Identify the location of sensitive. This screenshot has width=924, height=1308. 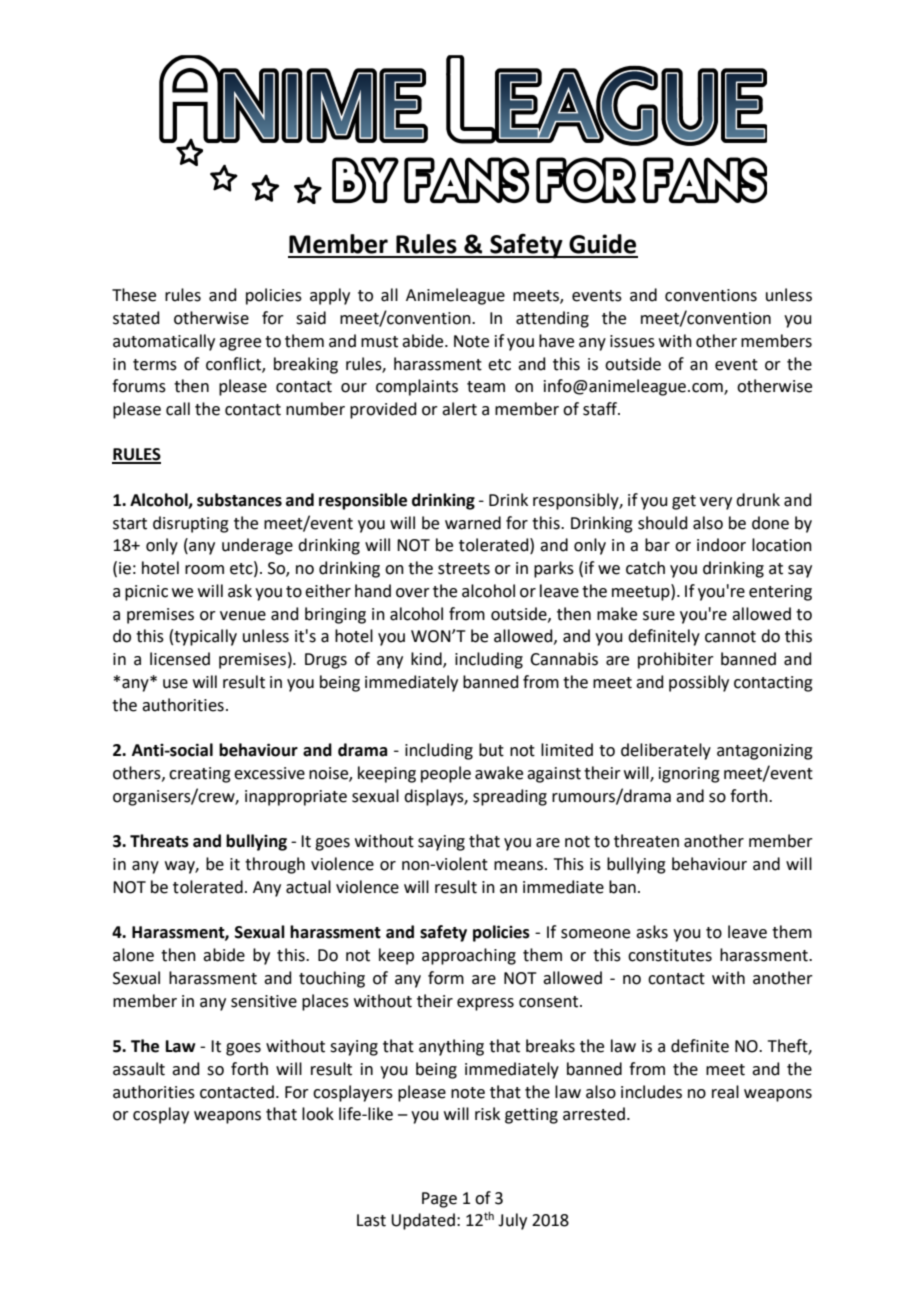
(264, 1001).
